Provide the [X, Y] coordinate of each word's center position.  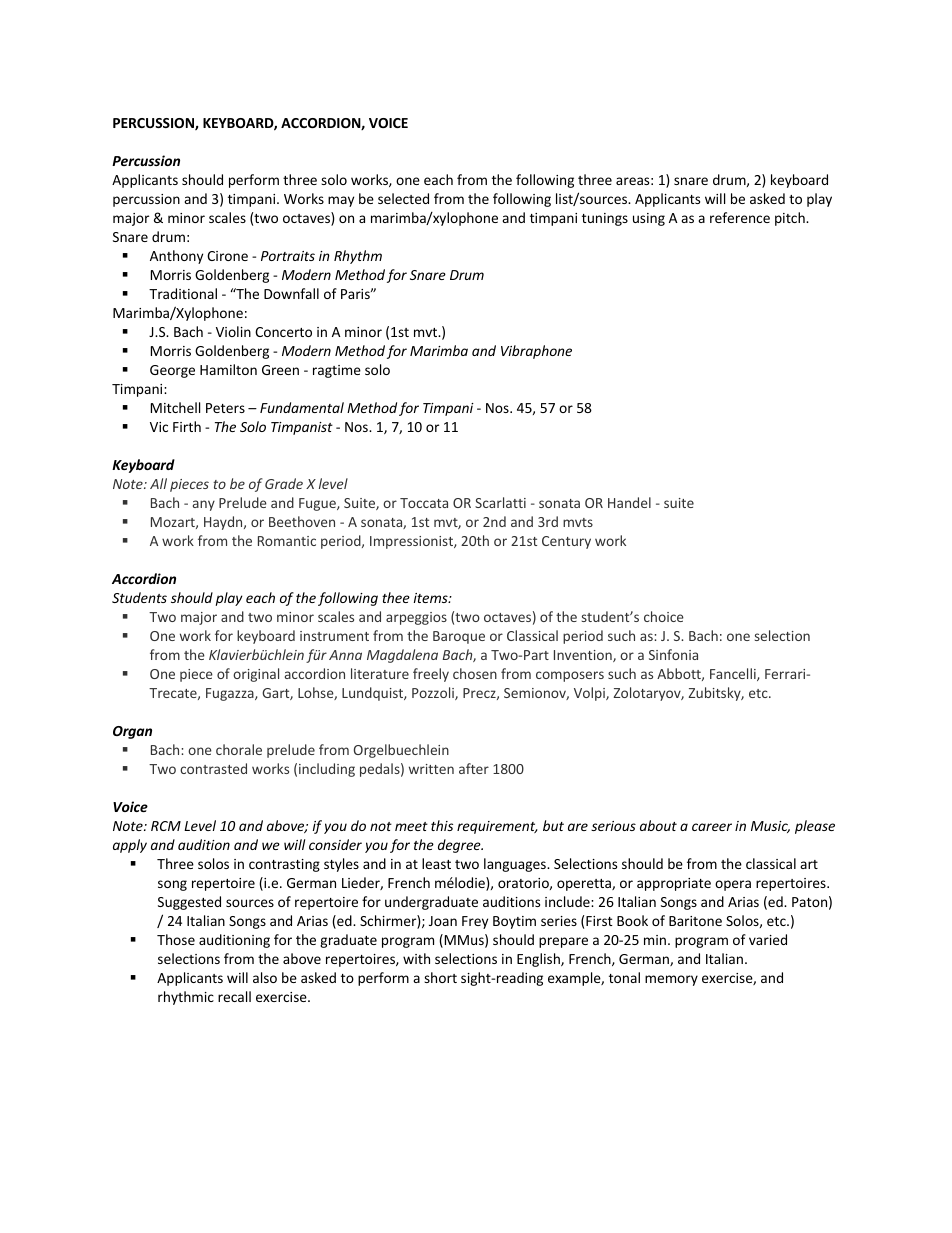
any [204, 505]
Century [566, 542]
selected [403, 198]
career [712, 827]
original [256, 675]
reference [740, 217]
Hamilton [228, 369]
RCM [166, 826]
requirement [497, 827]
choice [664, 616]
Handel [629, 502]
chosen [475, 673]
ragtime [337, 371]
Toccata [424, 503]
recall [234, 996]
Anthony [176, 257]
